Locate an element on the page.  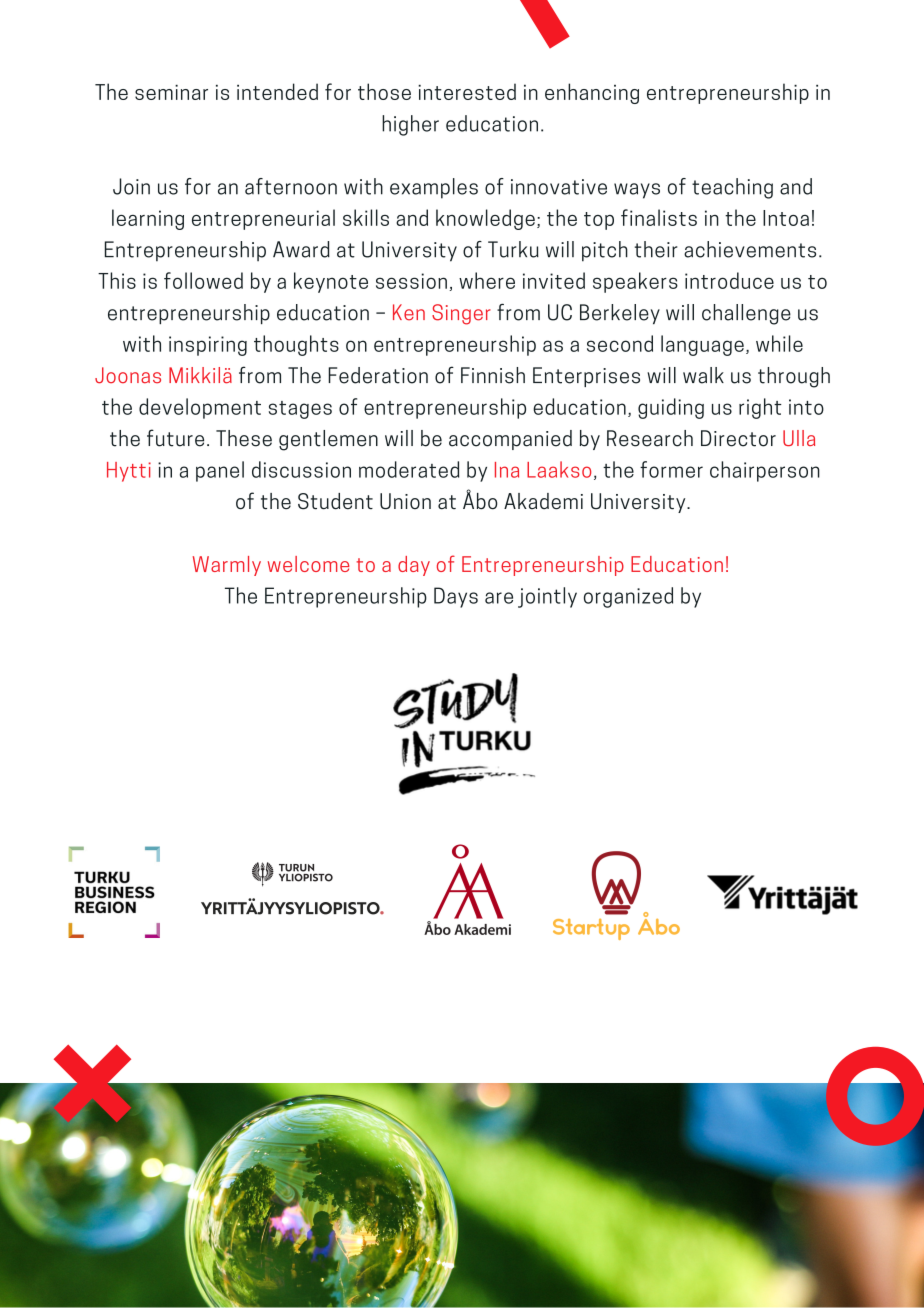
Warmly is located at coordinates (227, 566).
